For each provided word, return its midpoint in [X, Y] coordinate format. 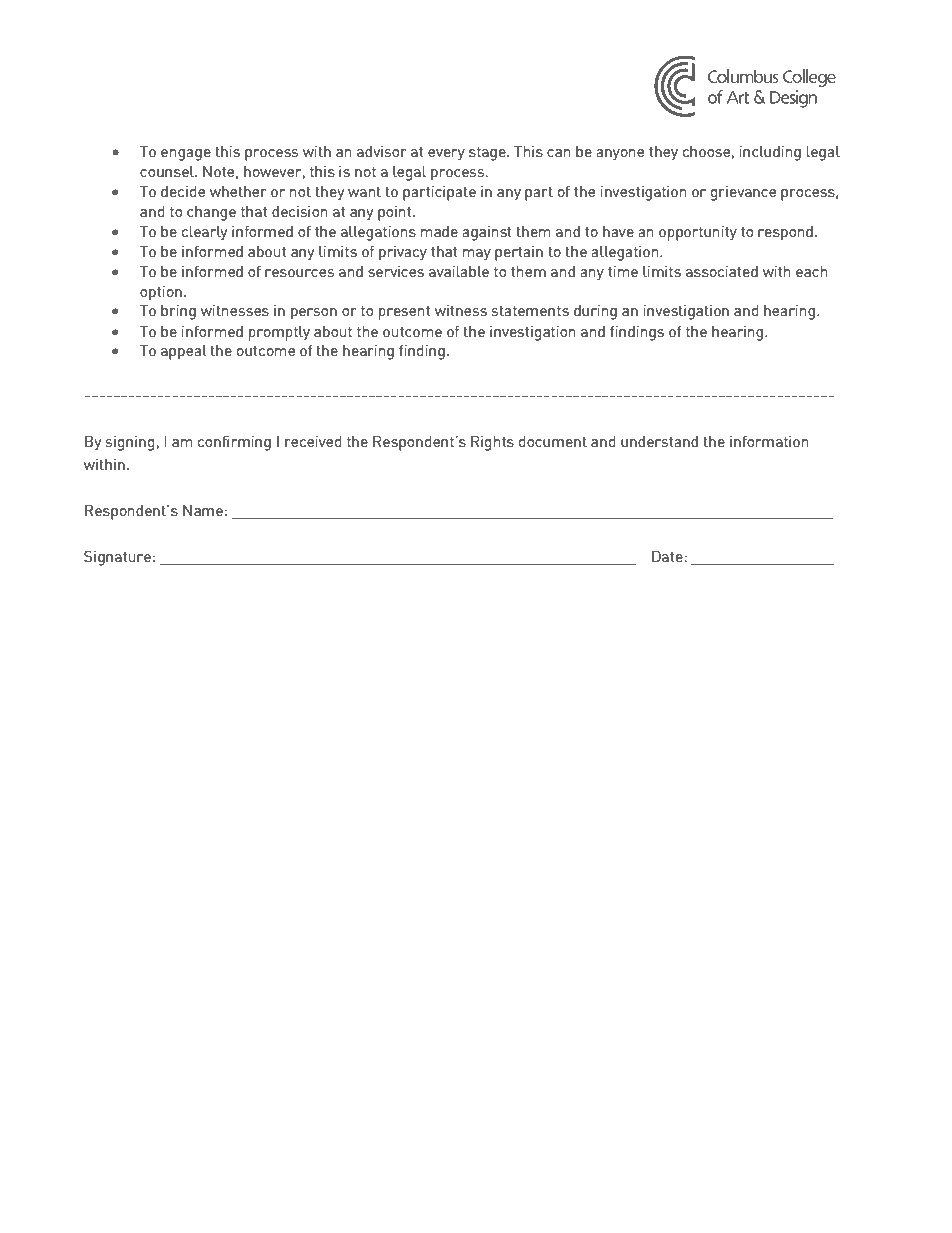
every [446, 155]
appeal [184, 352]
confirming [234, 443]
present [404, 313]
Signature [117, 558]
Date [668, 556]
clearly [204, 233]
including [770, 153]
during [595, 312]
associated [722, 271]
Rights [492, 443]
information [769, 441]
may [477, 255]
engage [186, 155]
